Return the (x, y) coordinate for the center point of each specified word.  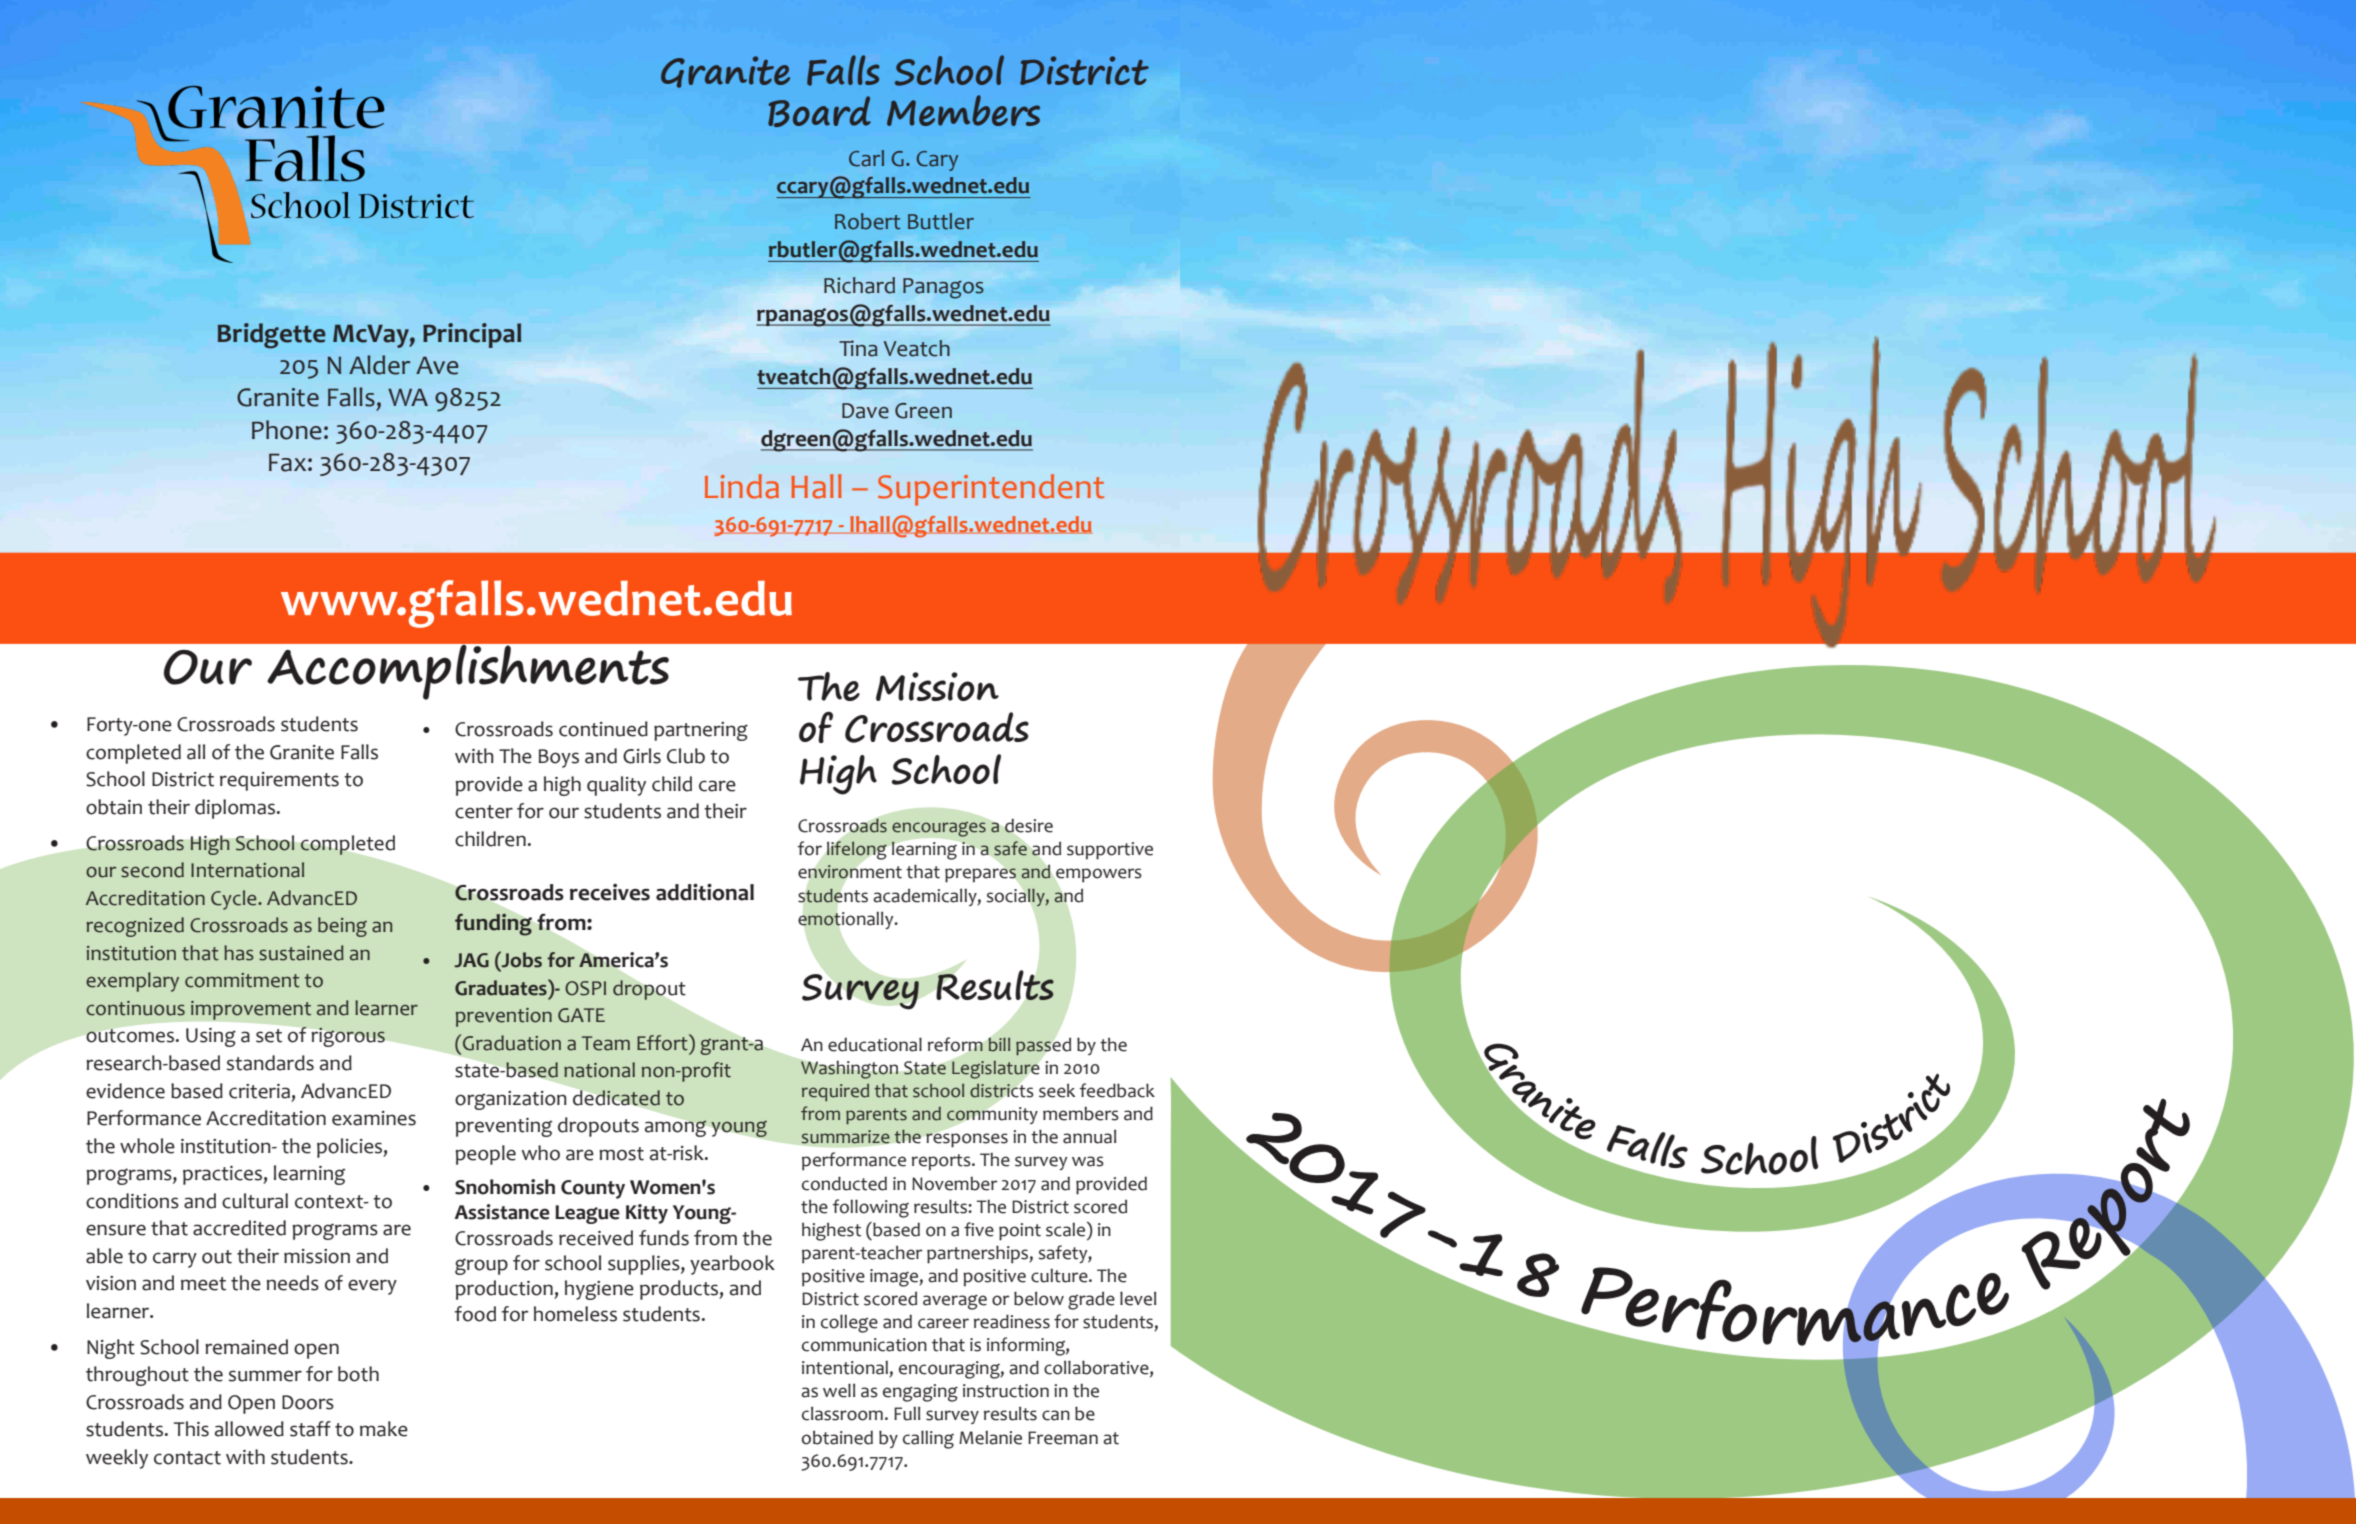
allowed (249, 1429)
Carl (866, 158)
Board (819, 111)
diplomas (235, 809)
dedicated (616, 1098)
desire (1028, 826)
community (992, 1115)
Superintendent (991, 490)
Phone (287, 430)
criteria (259, 1091)
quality (616, 786)
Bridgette (272, 336)
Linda (742, 486)
